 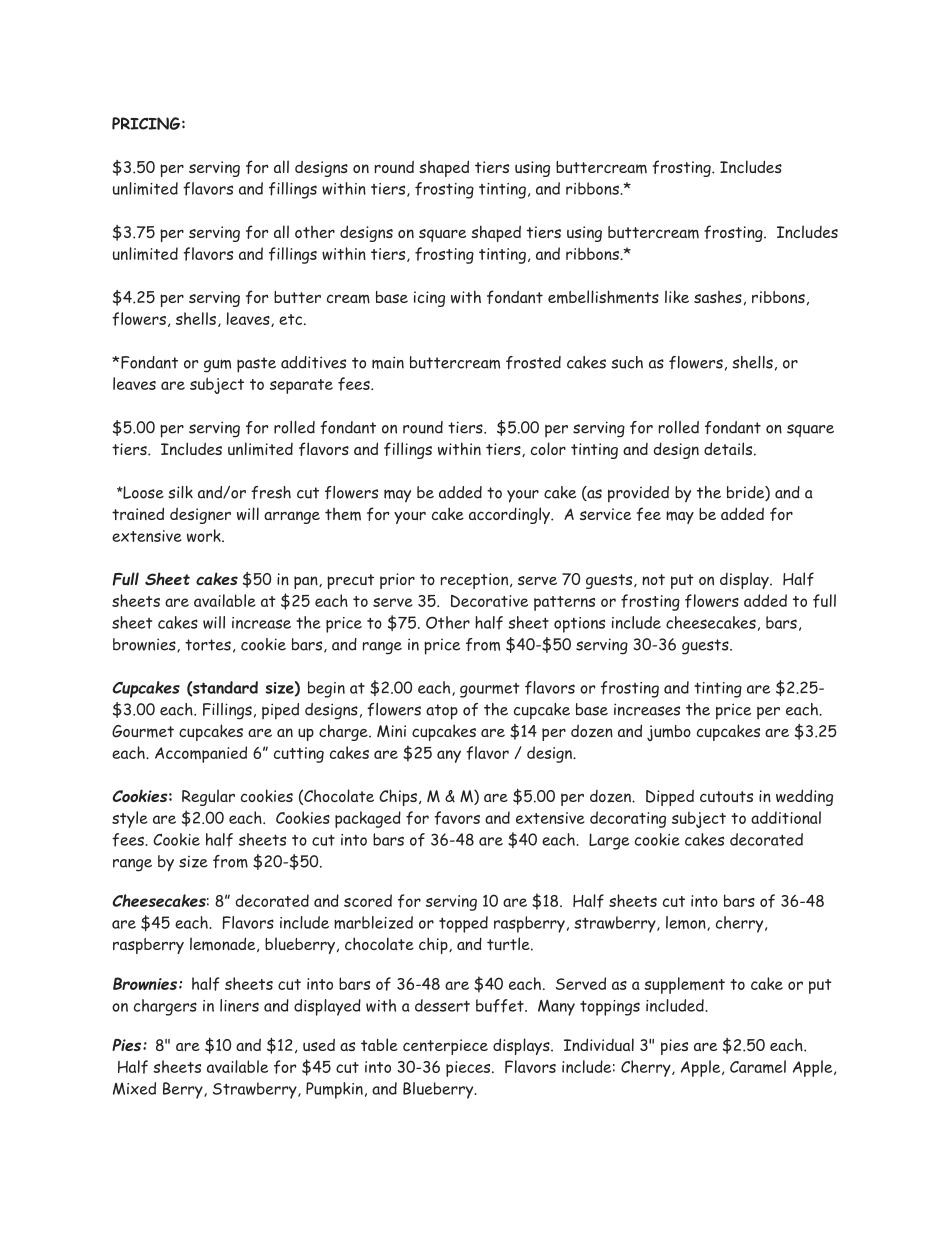 I want to click on reception, so click(x=476, y=581).
